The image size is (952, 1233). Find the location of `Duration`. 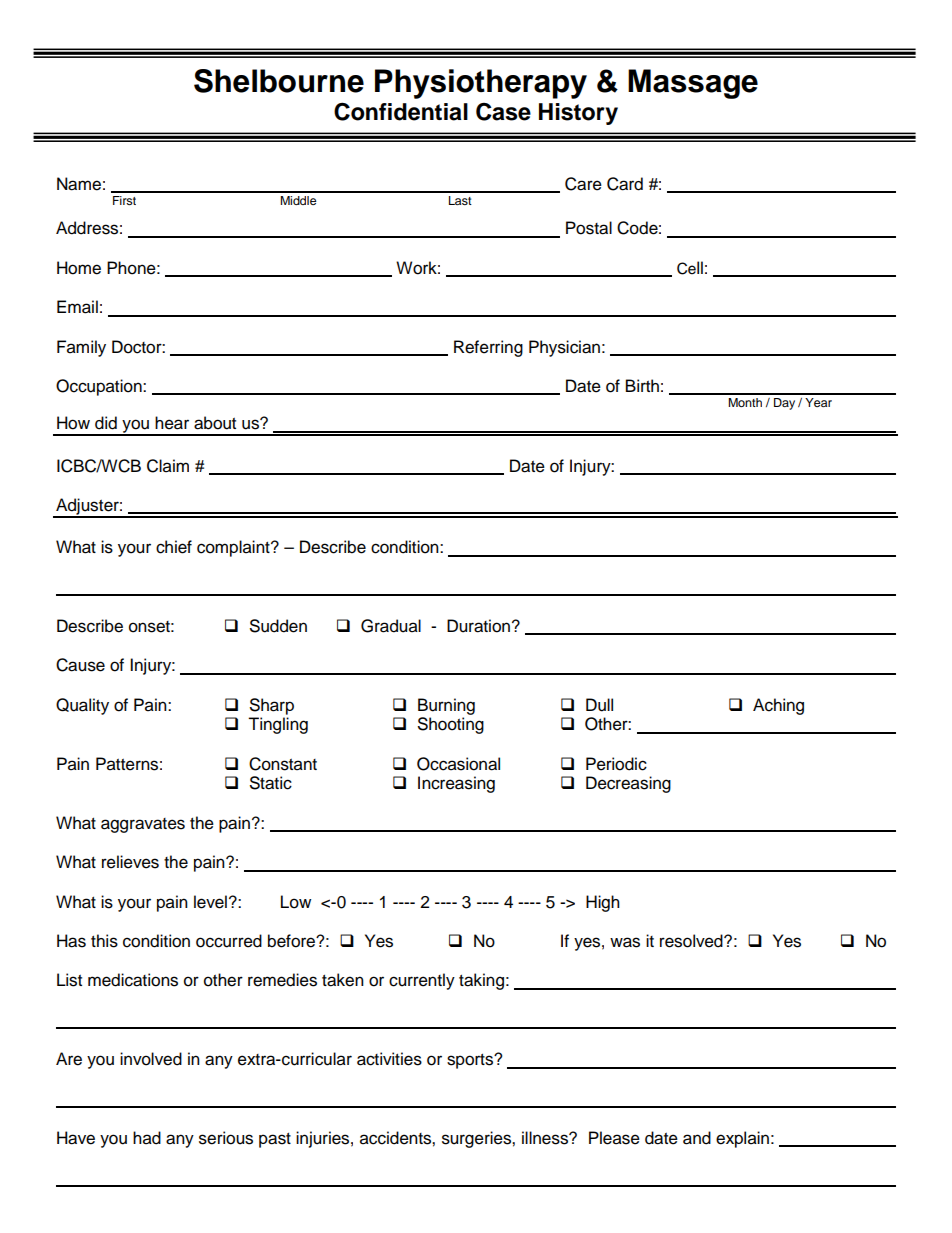

Duration is located at coordinates (478, 626).
